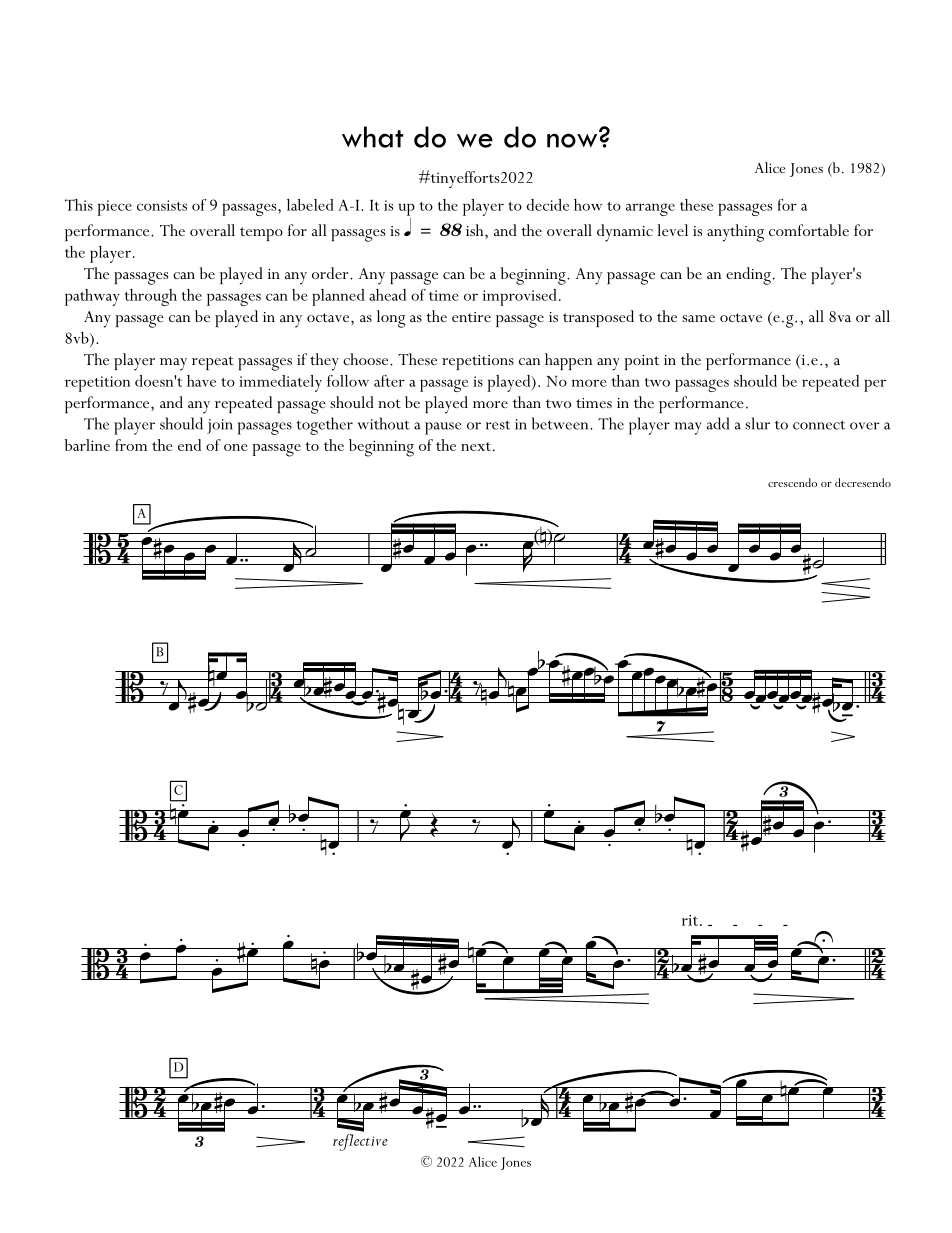  What do you see at coordinates (131, 445) in the screenshot?
I see `from` at bounding box center [131, 445].
